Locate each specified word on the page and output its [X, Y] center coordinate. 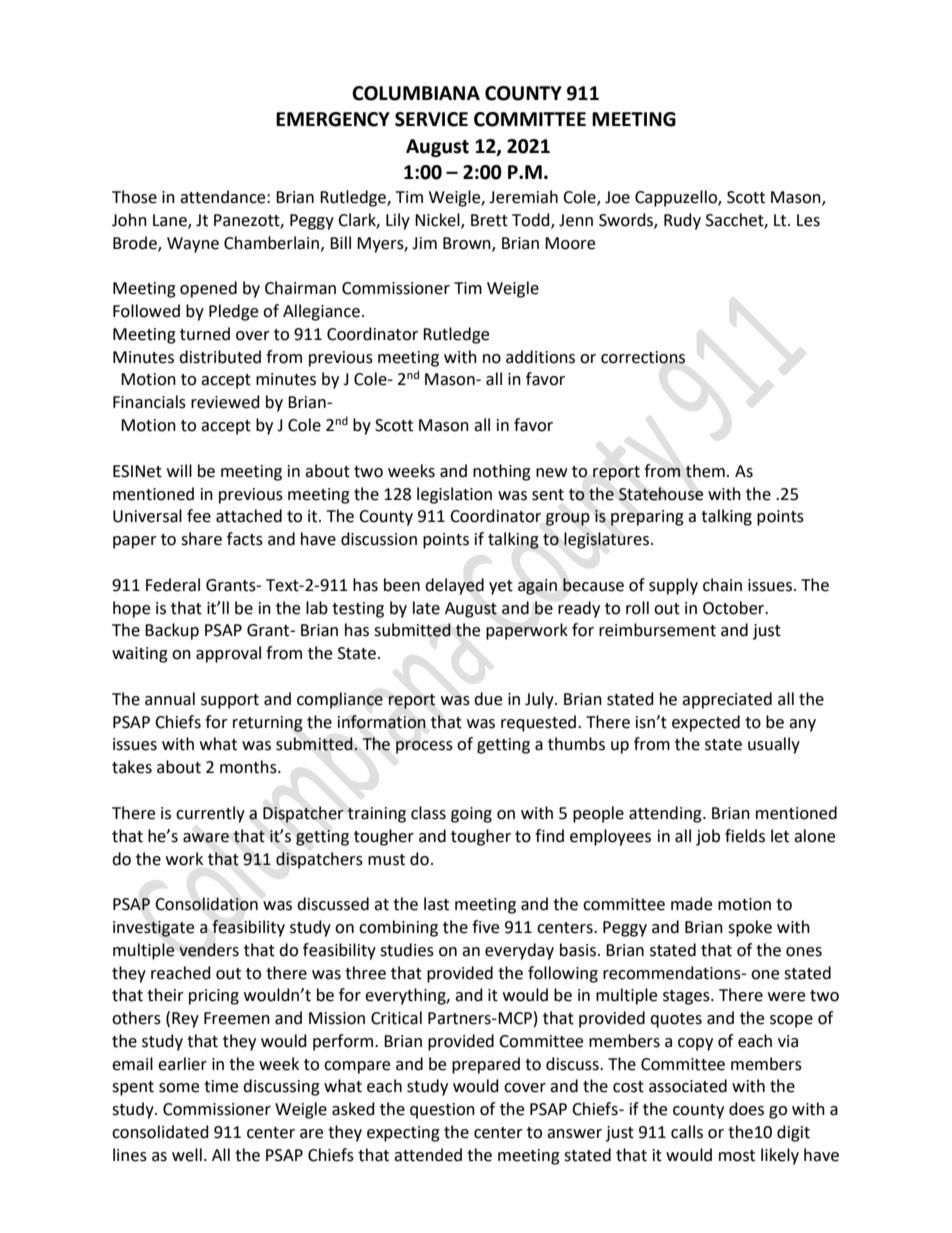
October [735, 608]
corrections [643, 357]
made [691, 904]
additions [540, 357]
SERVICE [431, 119]
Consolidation [206, 904]
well [187, 1155]
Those [134, 197]
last [436, 904]
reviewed [225, 402]
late [426, 608]
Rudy [682, 221]
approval [228, 654]
